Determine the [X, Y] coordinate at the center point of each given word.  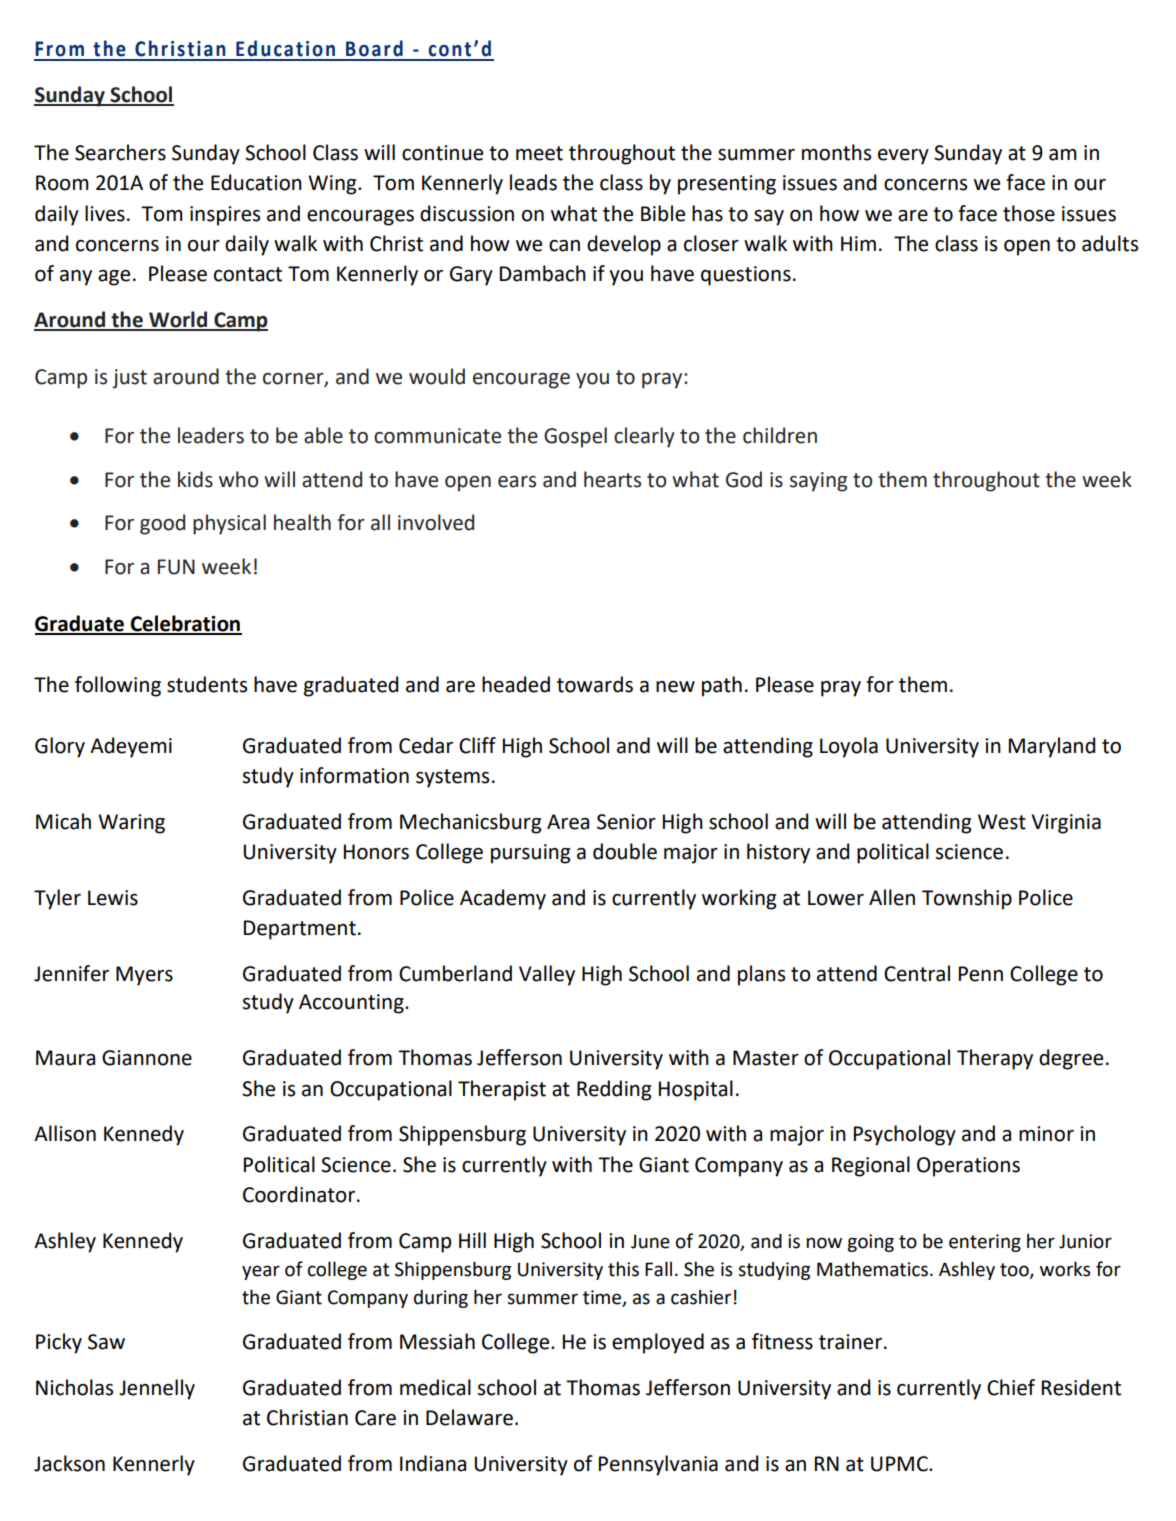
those [1029, 213]
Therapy [995, 1059]
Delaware [469, 1417]
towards [595, 684]
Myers [144, 976]
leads [533, 182]
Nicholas [74, 1387]
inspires [225, 216]
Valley [547, 975]
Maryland [1052, 747]
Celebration [185, 624]
